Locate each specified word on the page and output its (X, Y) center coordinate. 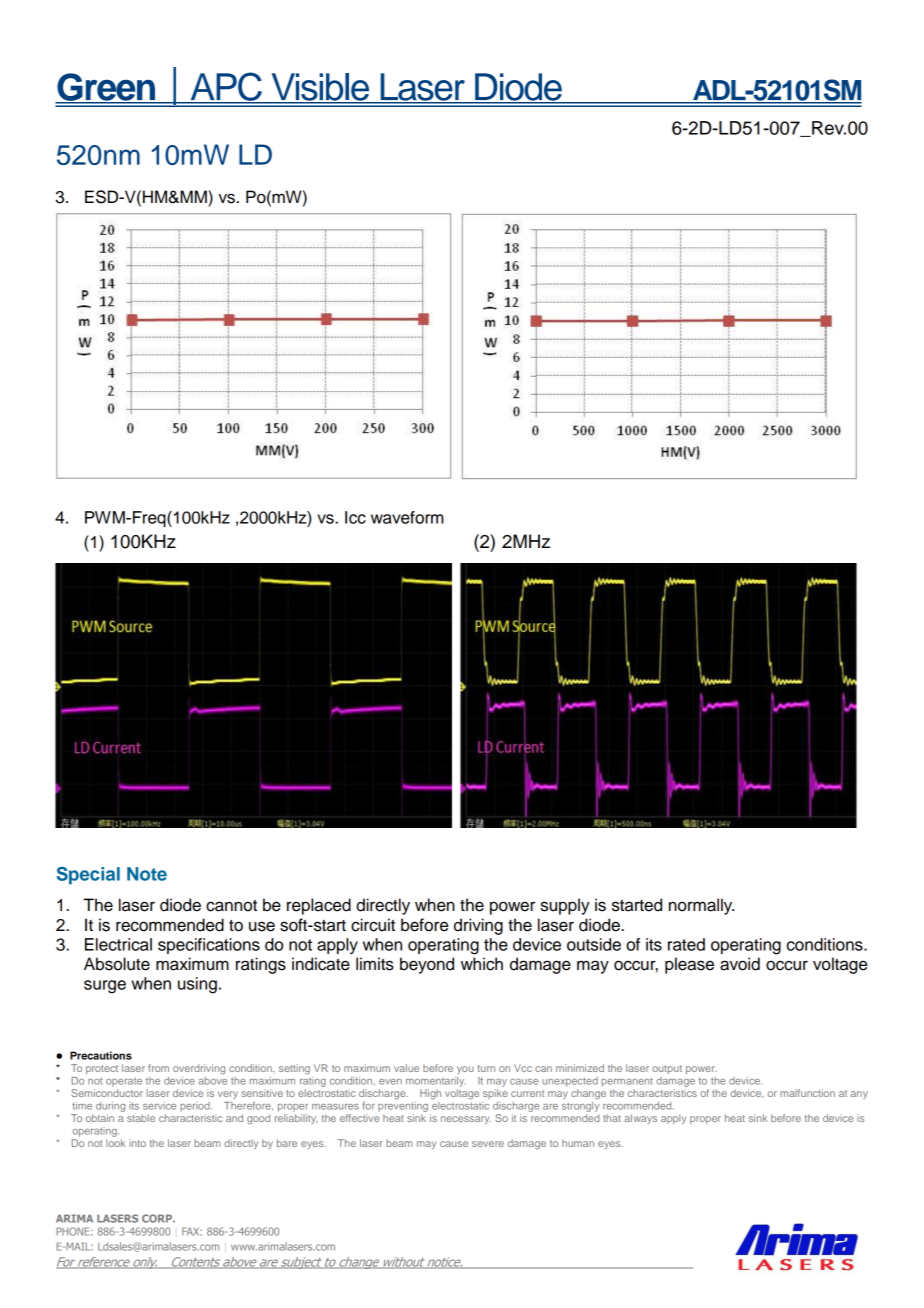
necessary (466, 1120)
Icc (355, 517)
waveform (407, 517)
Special (88, 876)
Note (147, 874)
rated (686, 944)
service (159, 1106)
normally (701, 906)
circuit (373, 925)
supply (565, 906)
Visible (320, 88)
